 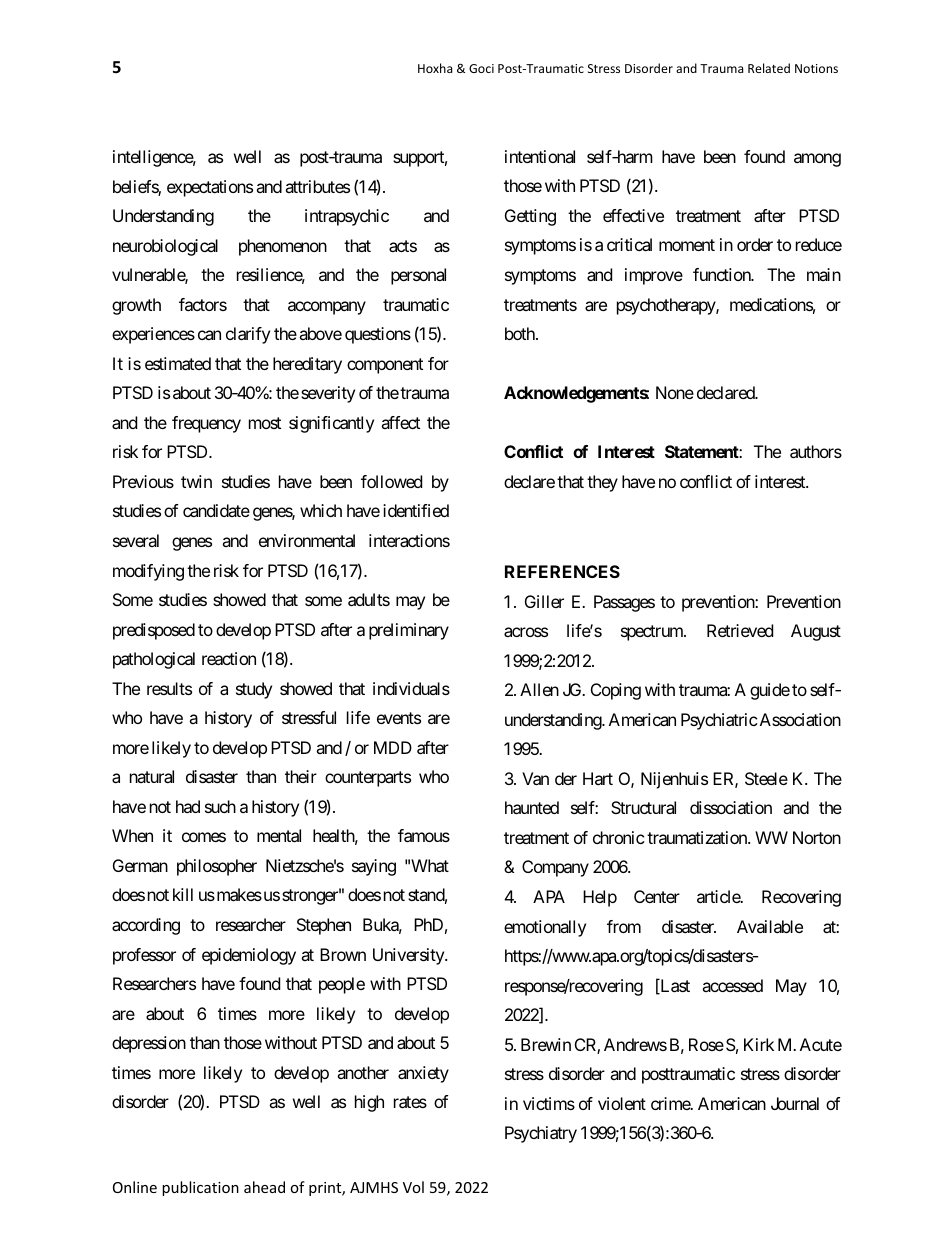 What do you see at coordinates (435, 68) in the page?
I see `Hoxha` at bounding box center [435, 68].
